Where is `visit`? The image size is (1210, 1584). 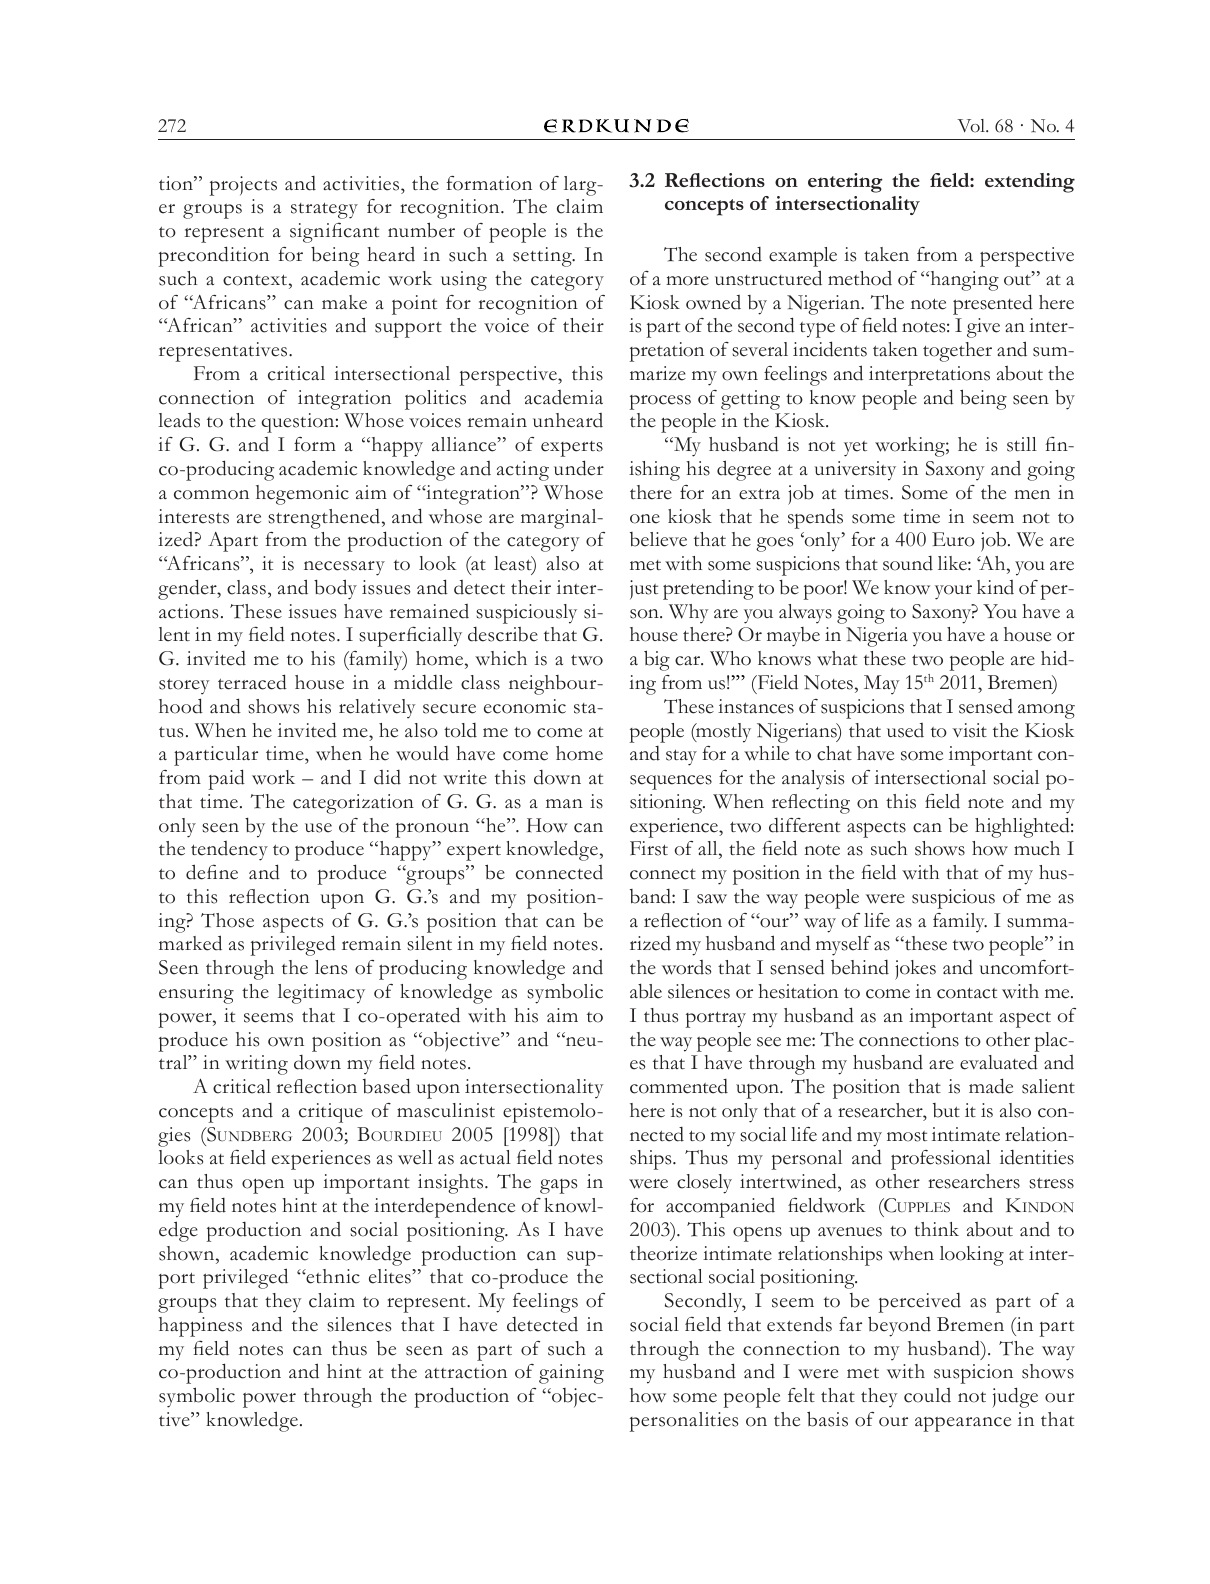
visit is located at coordinates (969, 730).
